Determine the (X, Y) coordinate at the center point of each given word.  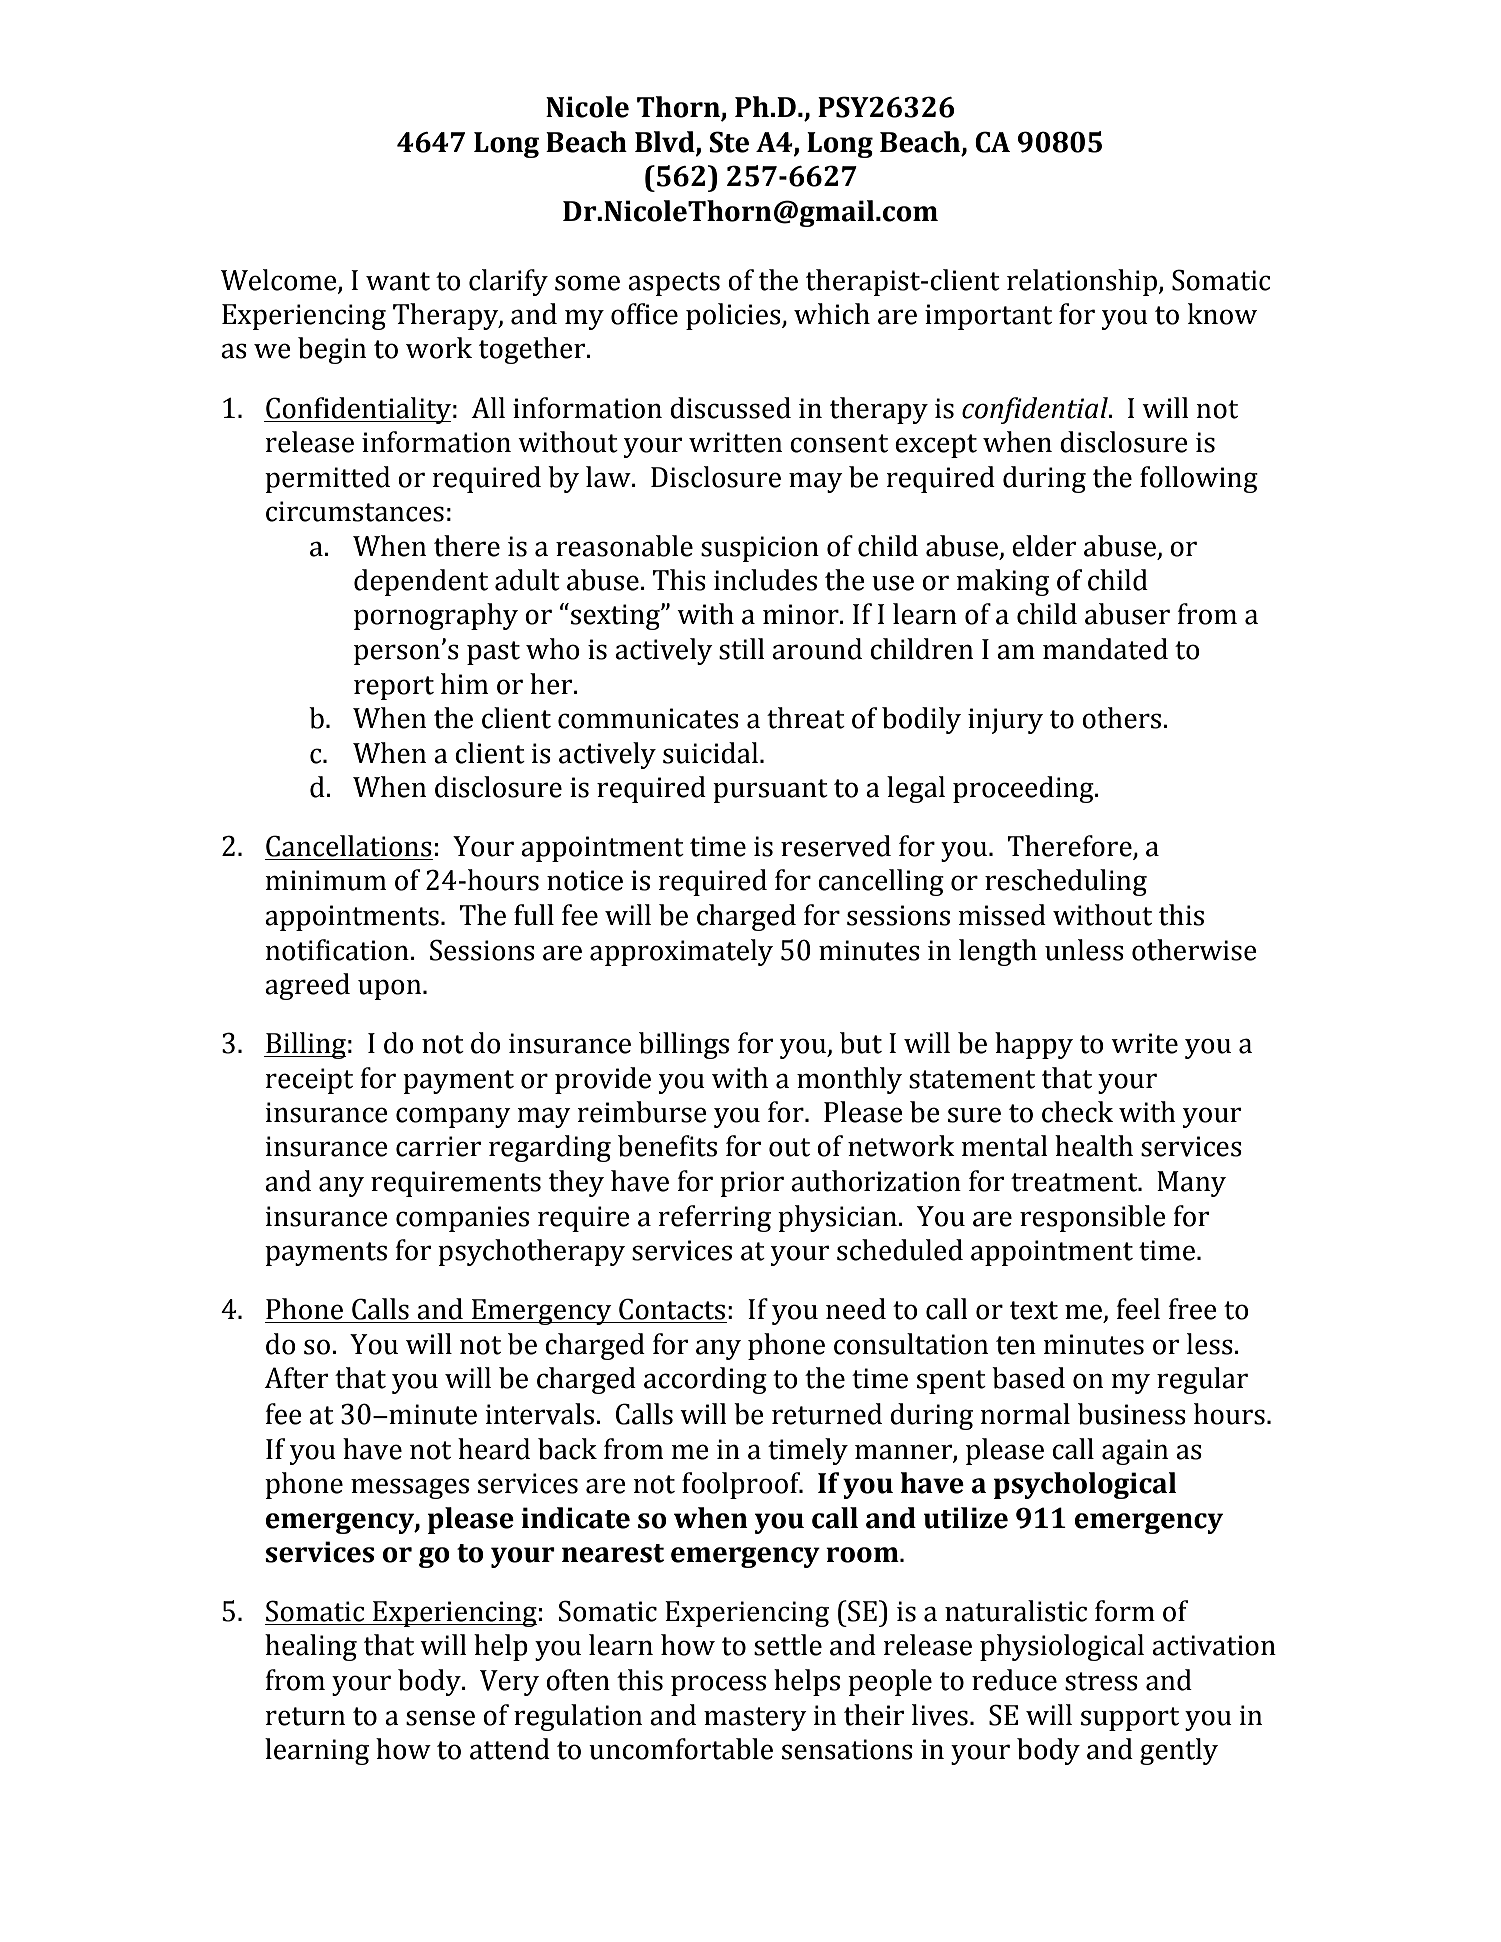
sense (440, 1718)
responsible (1093, 1218)
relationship (1083, 282)
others (1123, 718)
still (742, 649)
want (398, 281)
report (394, 688)
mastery (755, 1719)
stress (1101, 1681)
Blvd (666, 143)
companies (462, 1219)
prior (752, 1184)
